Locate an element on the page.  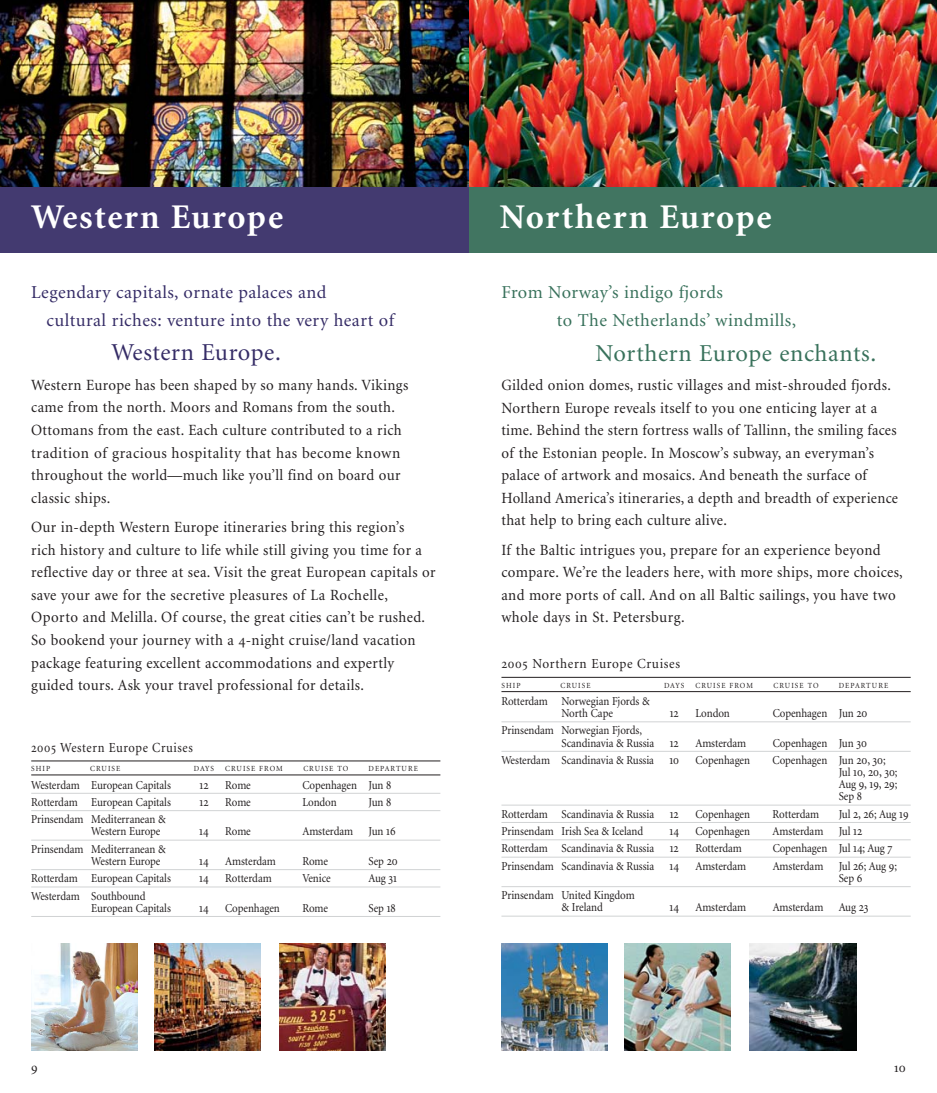
journey is located at coordinates (166, 641).
